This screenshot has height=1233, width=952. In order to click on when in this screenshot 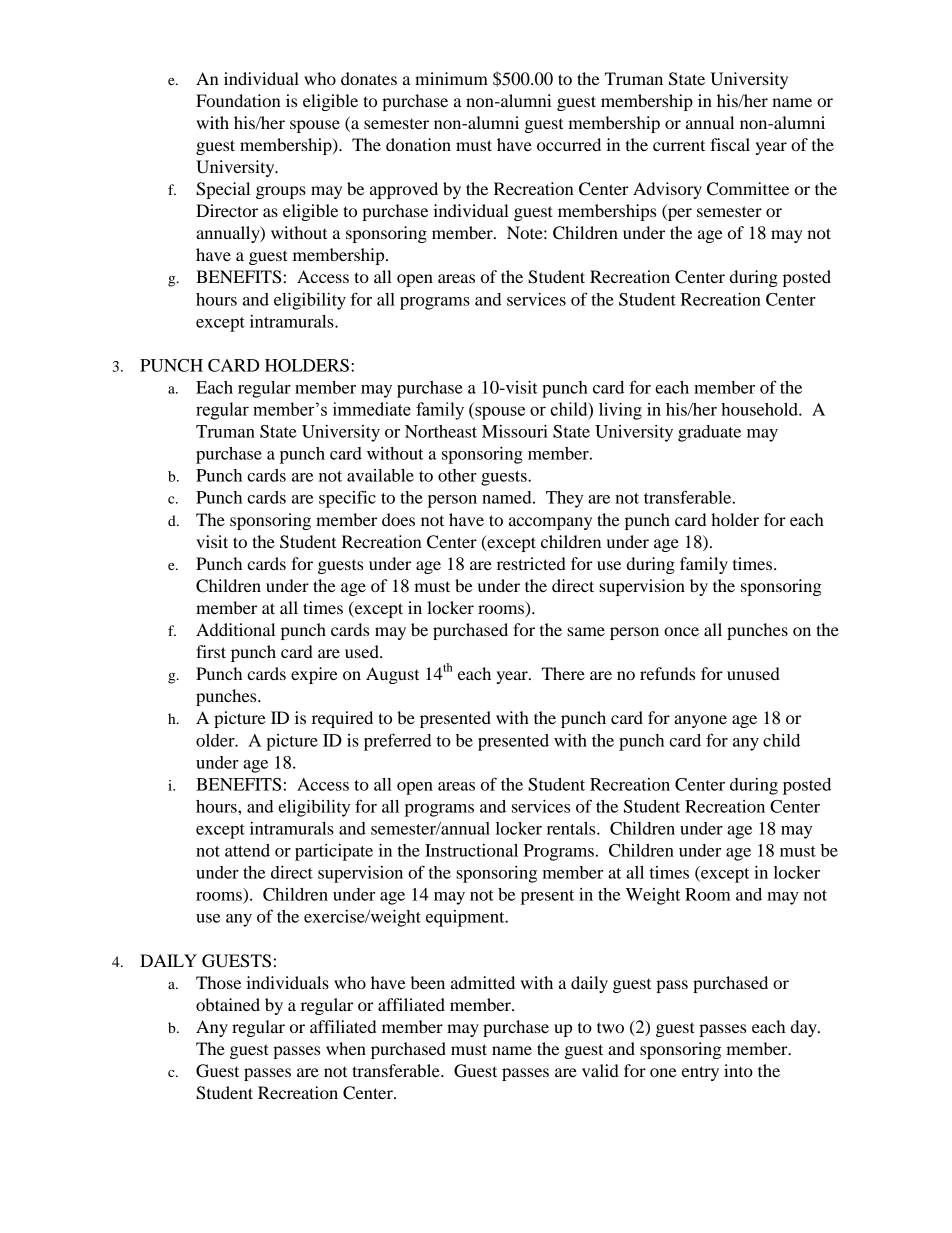, I will do `click(346, 1048)`.
